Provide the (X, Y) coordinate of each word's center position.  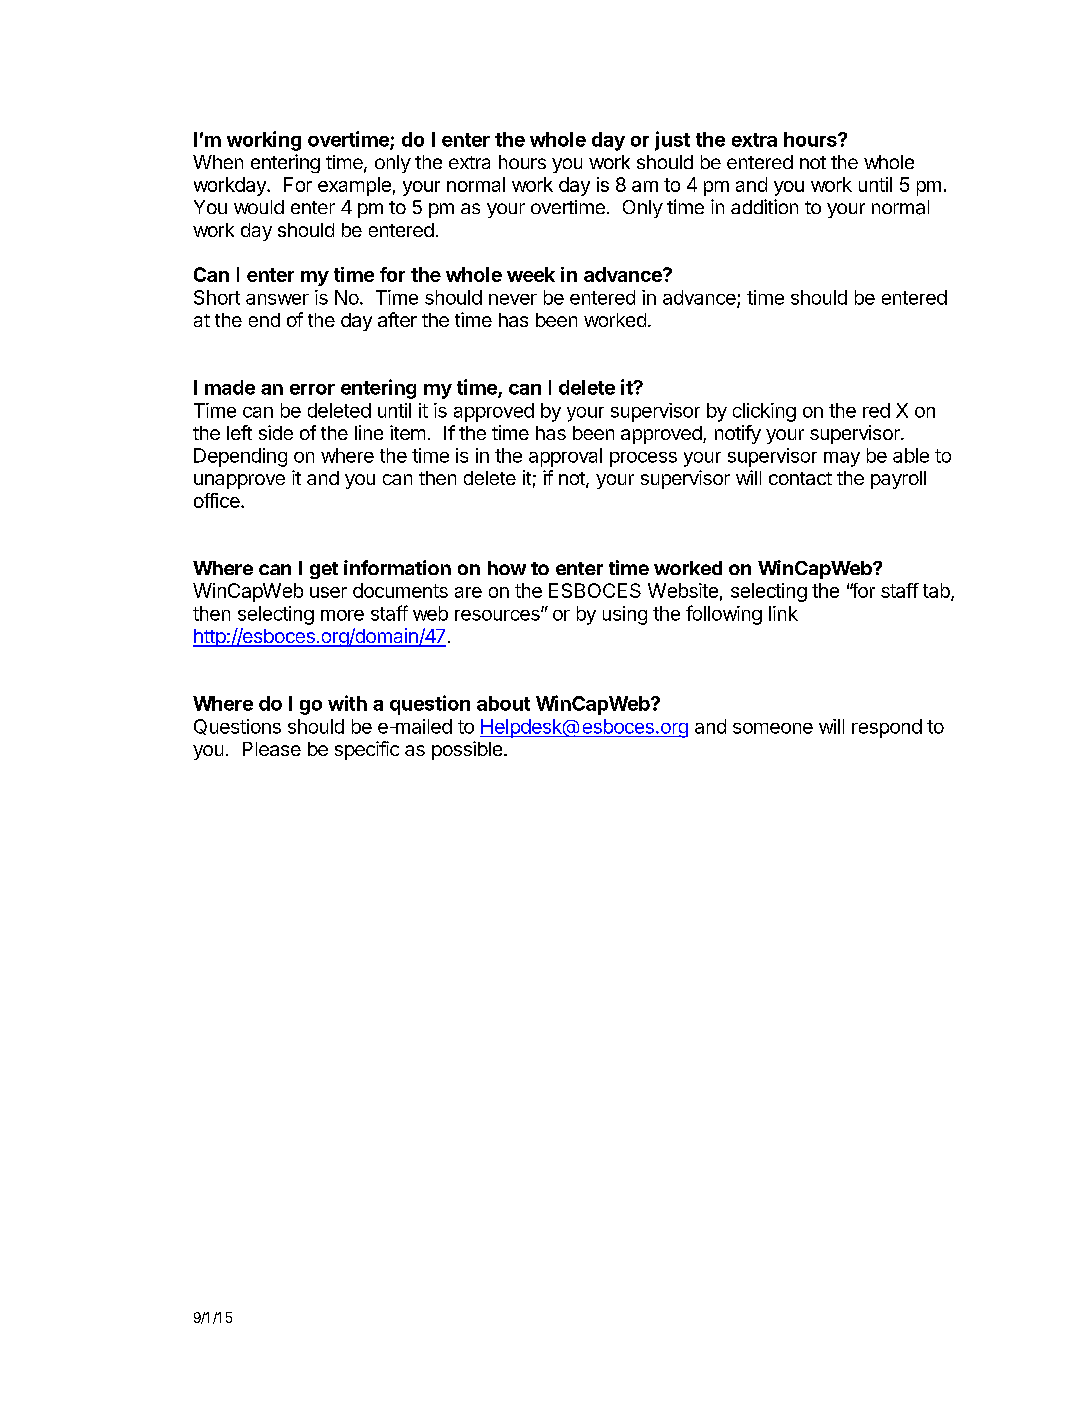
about (503, 703)
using (625, 615)
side (276, 432)
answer (277, 299)
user (328, 592)
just (672, 141)
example (354, 186)
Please (272, 749)
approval (565, 457)
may (842, 459)
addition (764, 206)
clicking (764, 412)
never (513, 299)
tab (937, 592)
